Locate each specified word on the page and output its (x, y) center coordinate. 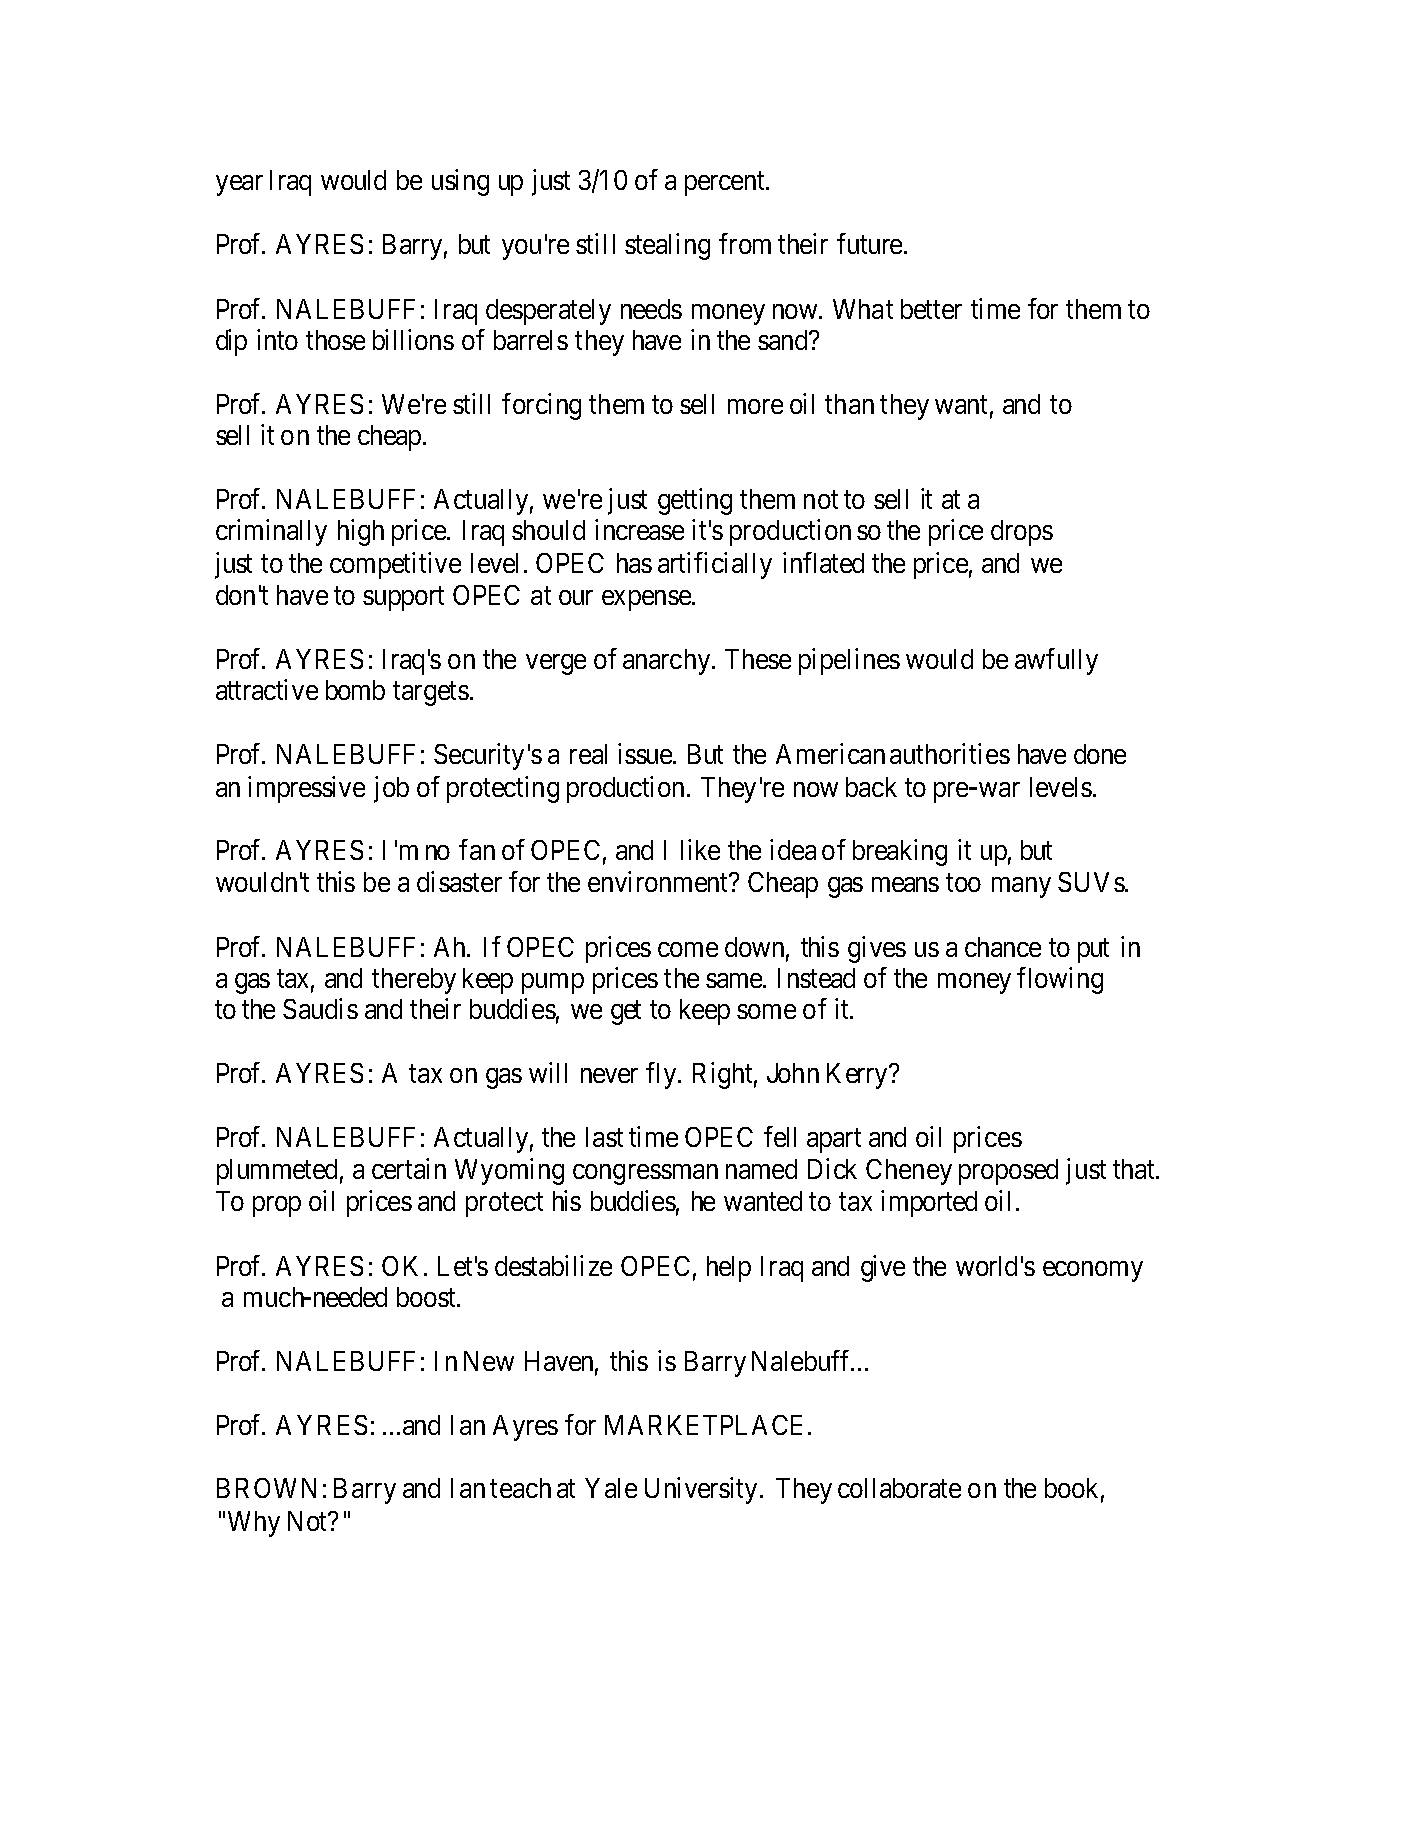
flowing (1060, 980)
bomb (355, 690)
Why (254, 1524)
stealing (667, 246)
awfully (1056, 661)
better (931, 309)
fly (662, 1075)
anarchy (668, 662)
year (239, 185)
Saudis (320, 1008)
